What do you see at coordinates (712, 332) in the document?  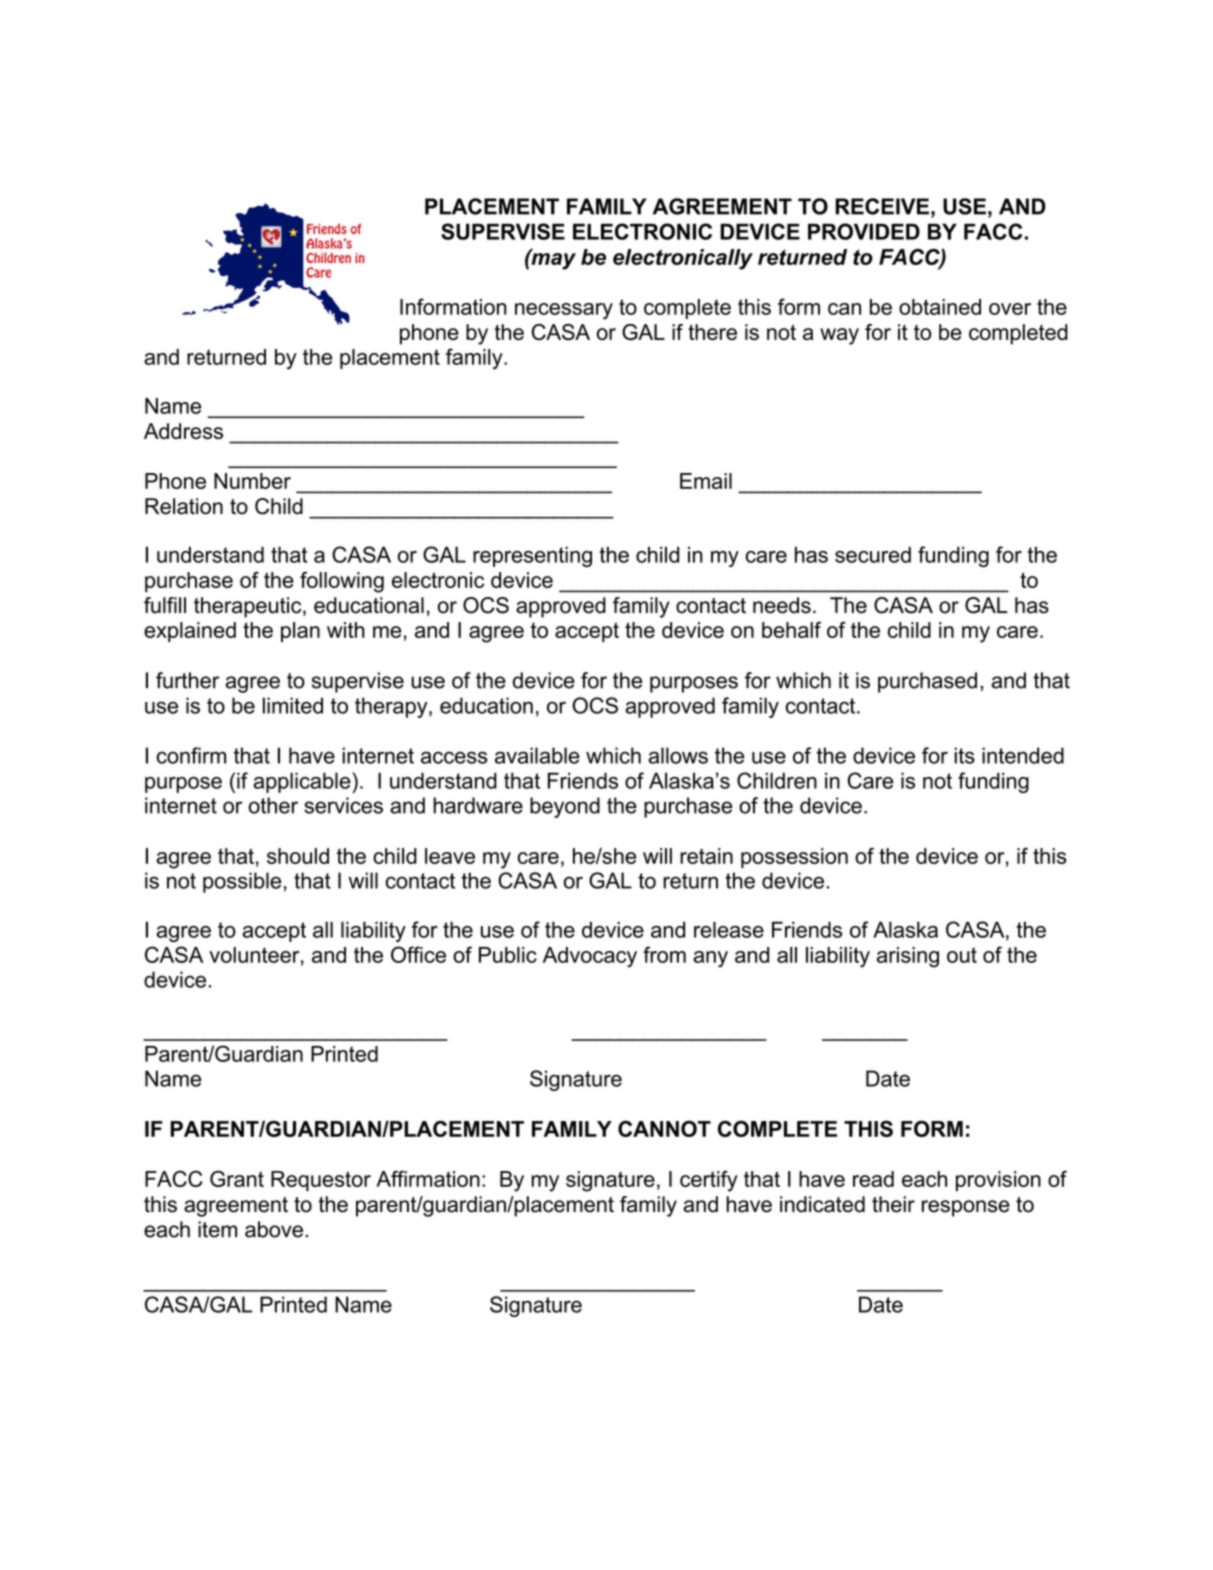 I see `there` at bounding box center [712, 332].
